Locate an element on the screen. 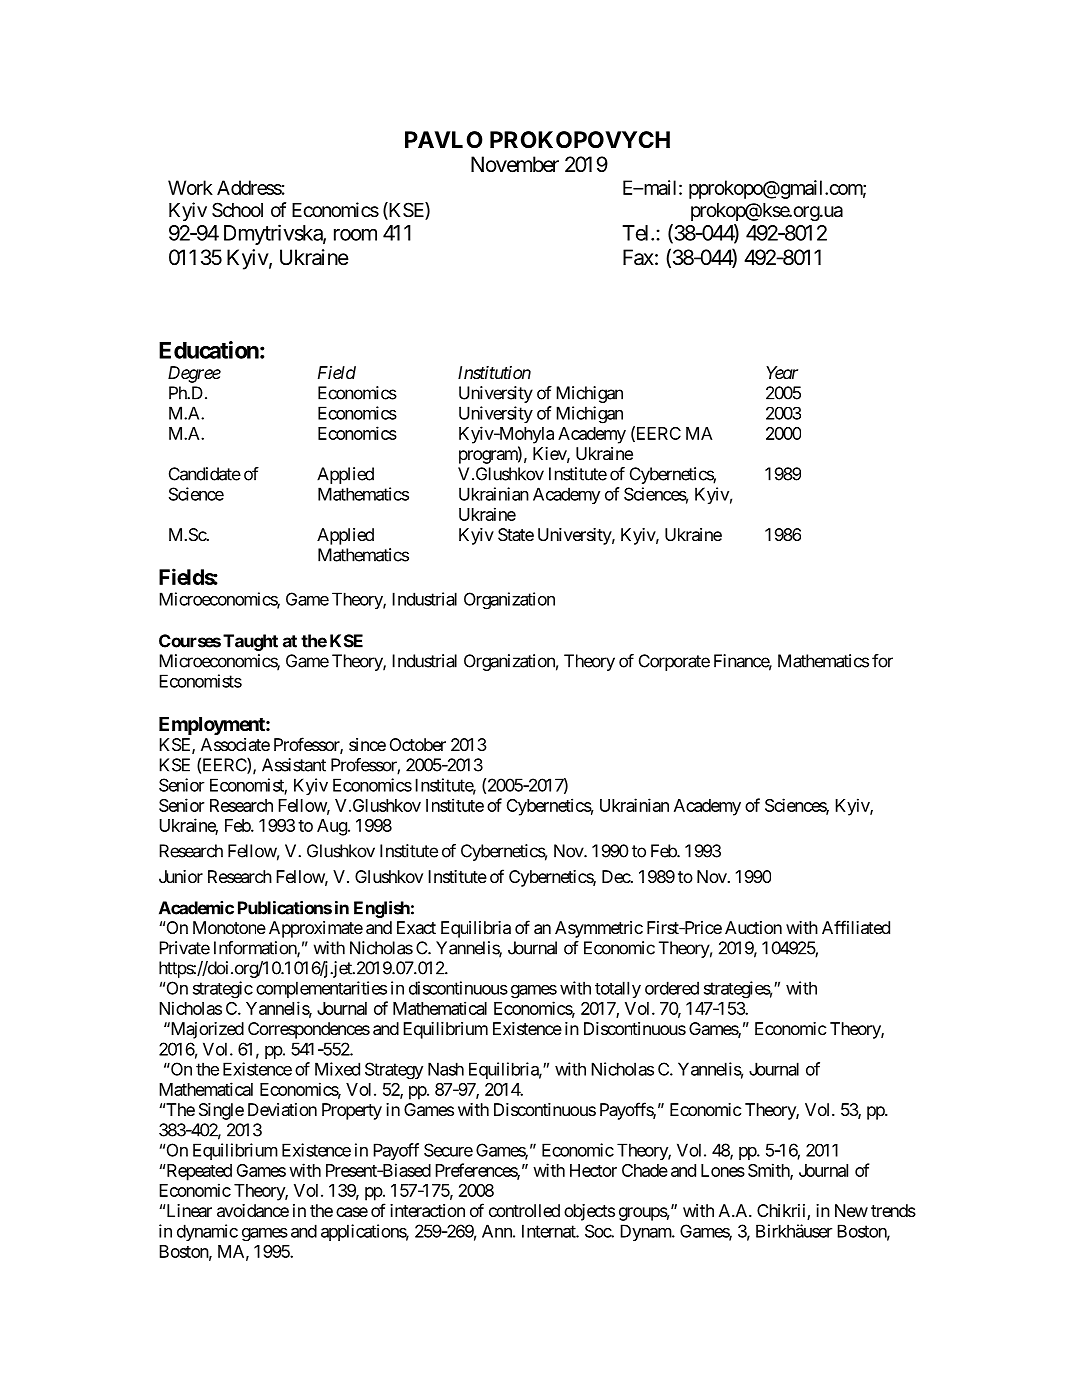 Image resolution: width=1076 pixels, height=1393 pixels. School is located at coordinates (237, 210).
